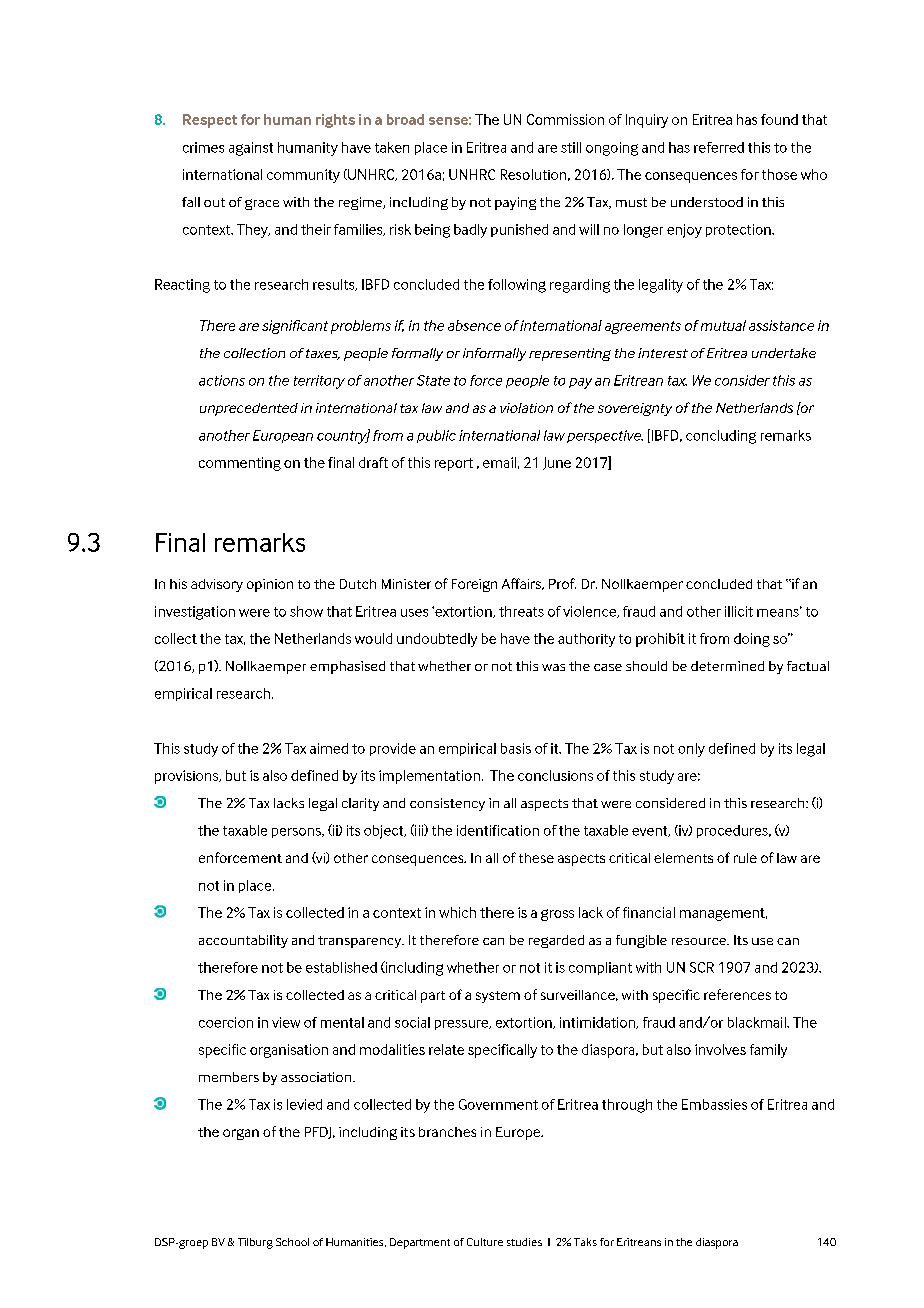  Describe the element at coordinates (745, 858) in the page. I see `rule` at that location.
